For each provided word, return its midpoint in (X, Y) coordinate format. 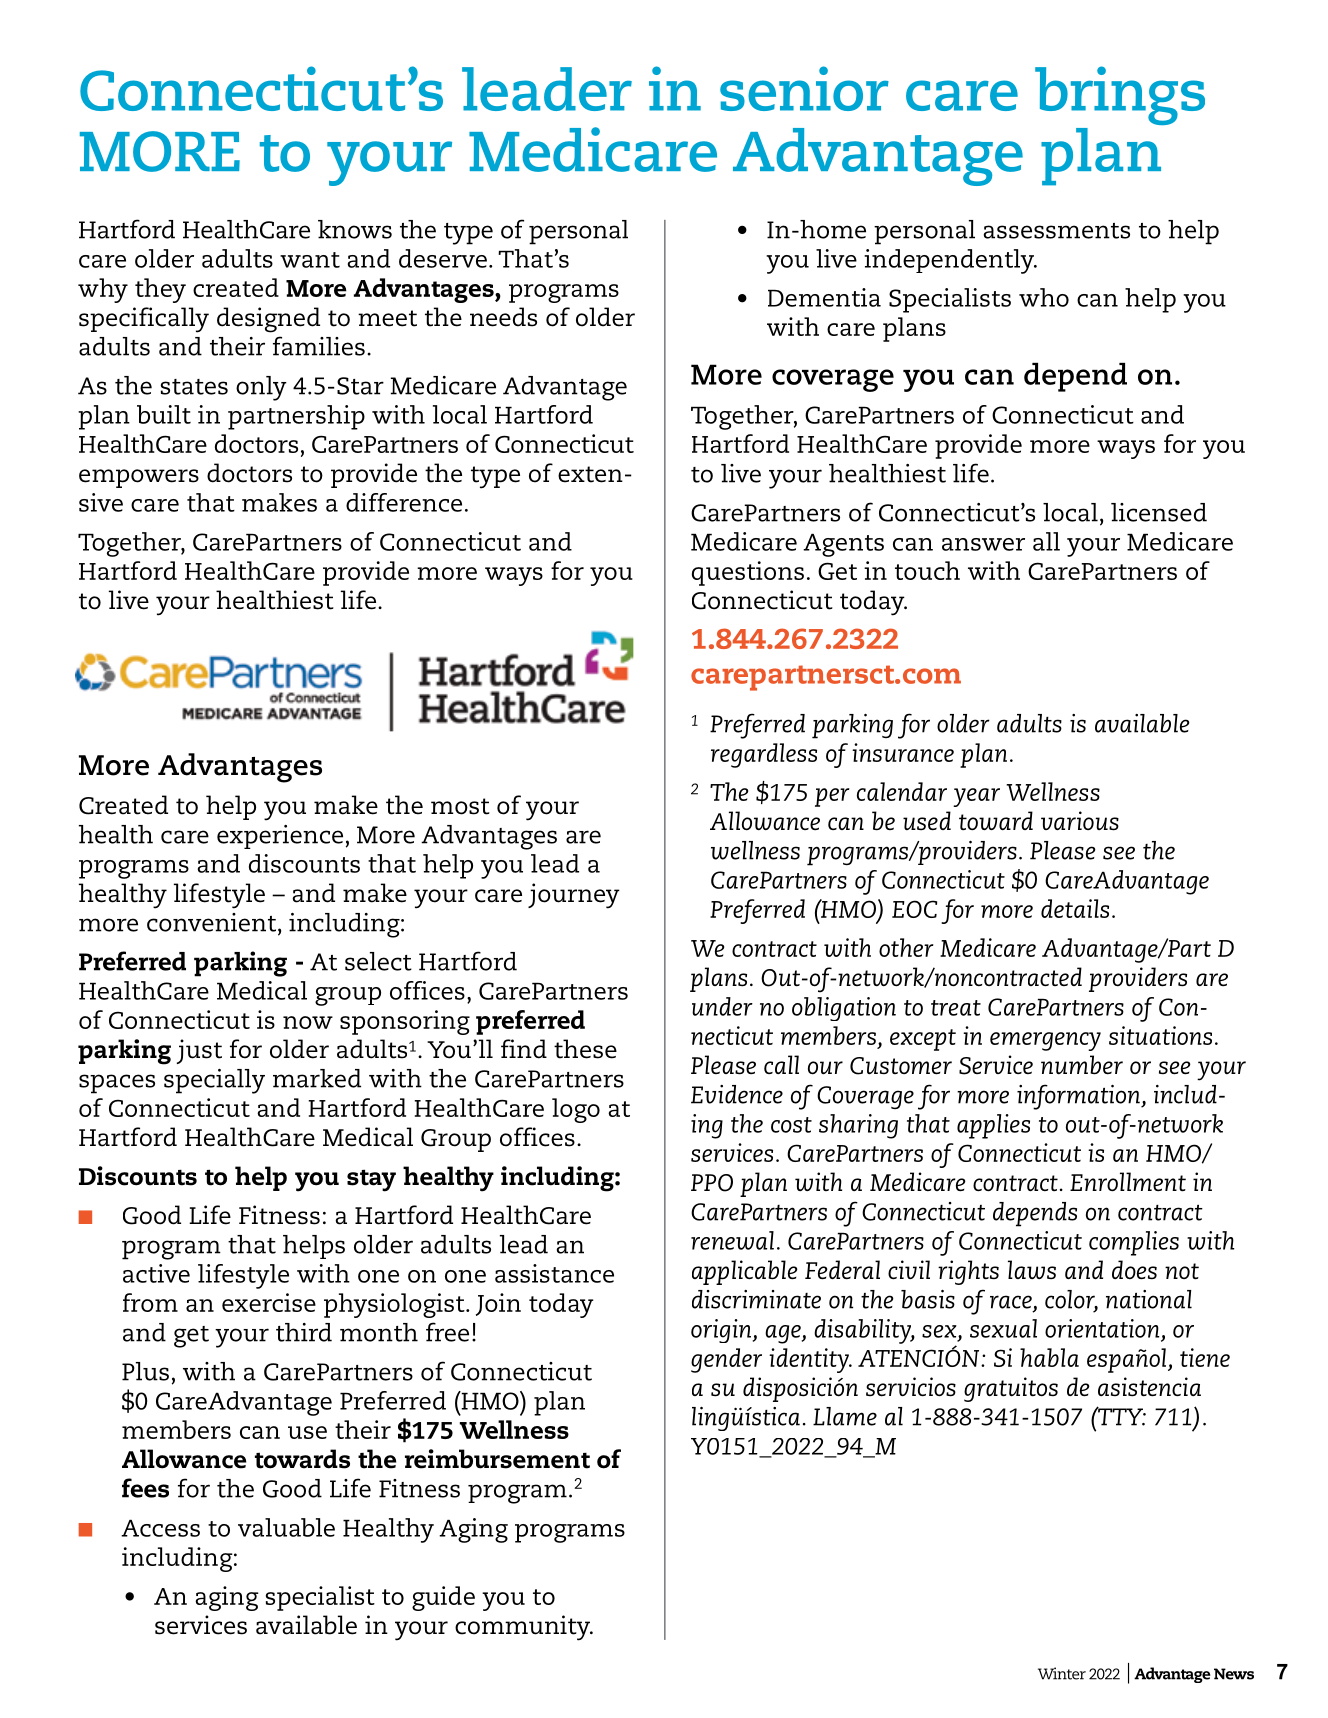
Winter (1062, 1673)
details (1075, 908)
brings (1120, 95)
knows (355, 229)
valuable (286, 1527)
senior (804, 88)
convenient (213, 923)
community (524, 1628)
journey (574, 896)
